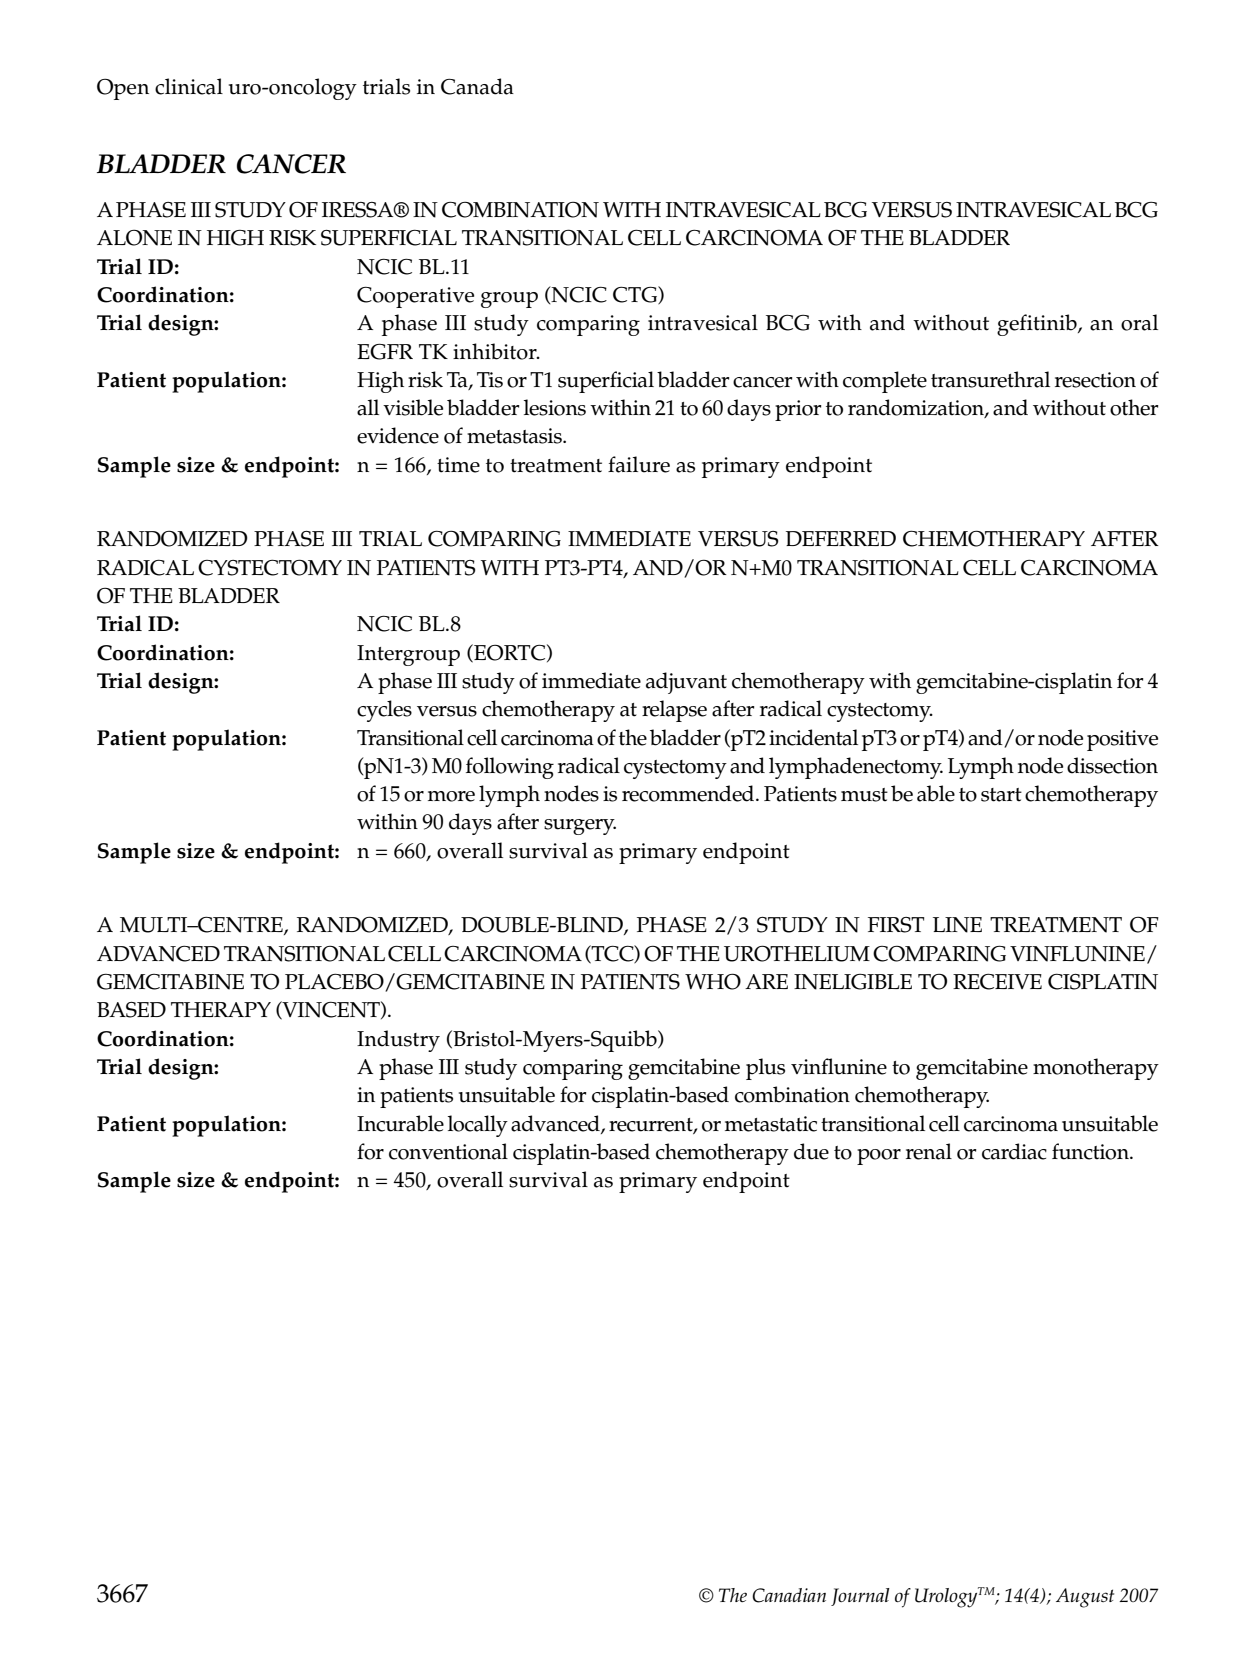 Image resolution: width=1255 pixels, height=1679 pixels. Describe the element at coordinates (189, 86) in the screenshot. I see `clinical` at that location.
